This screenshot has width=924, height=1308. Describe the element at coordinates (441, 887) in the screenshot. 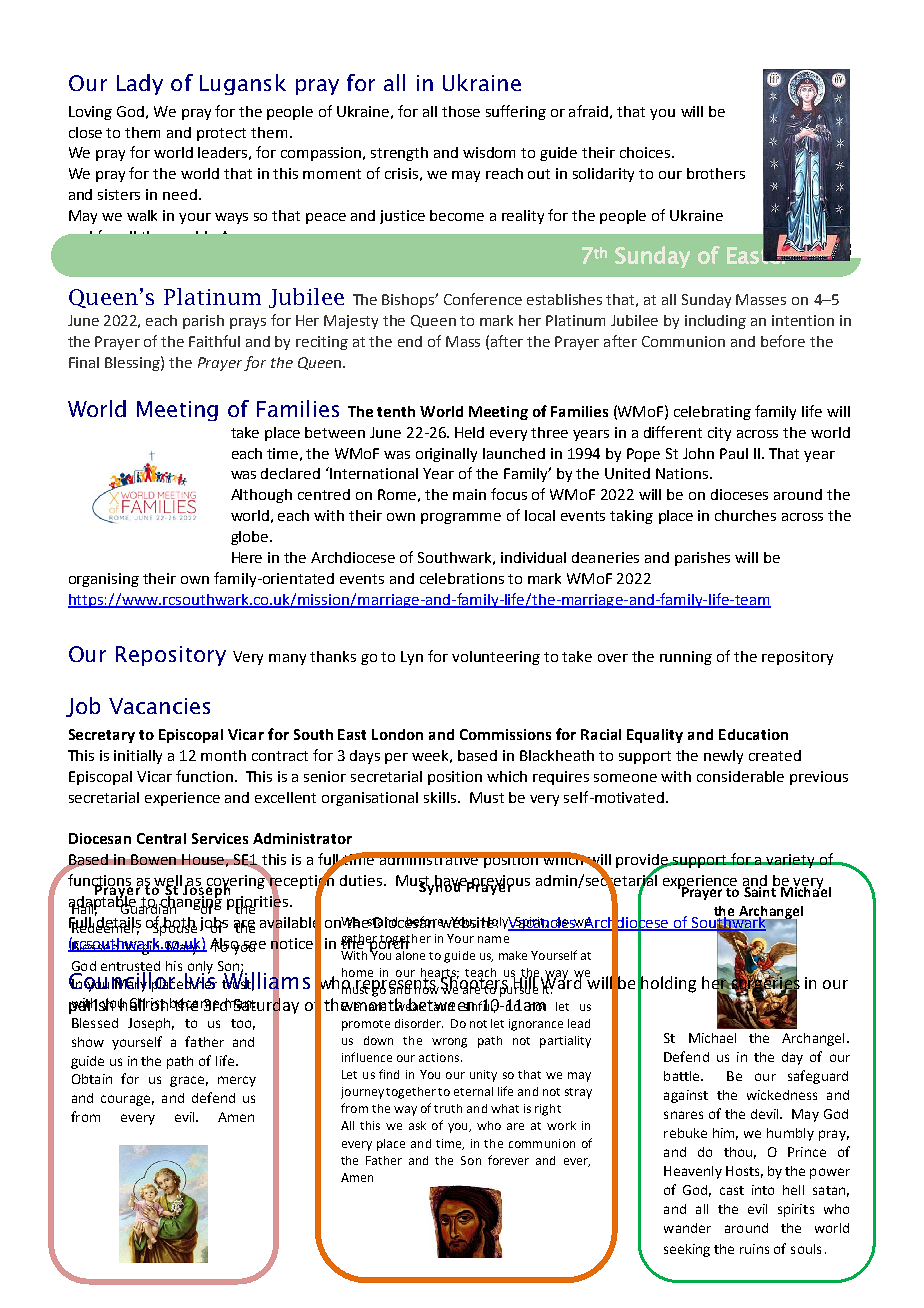

I see `Synod` at that location.
